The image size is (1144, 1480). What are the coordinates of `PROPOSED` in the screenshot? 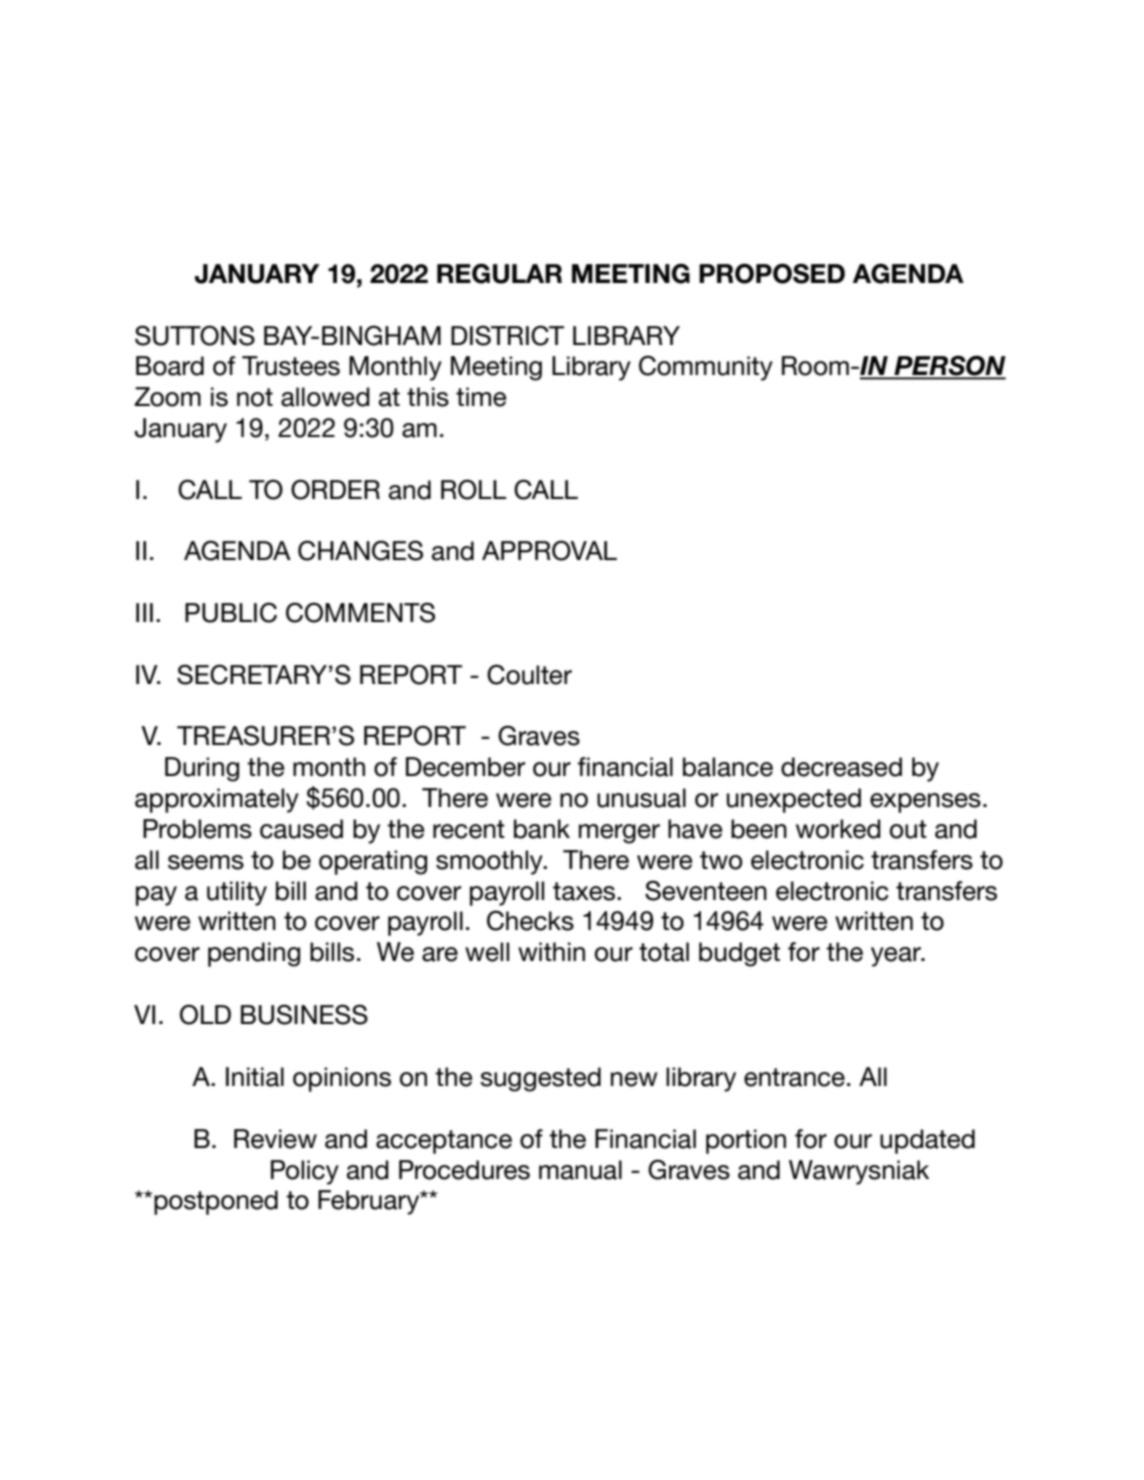 It's located at (772, 273).
